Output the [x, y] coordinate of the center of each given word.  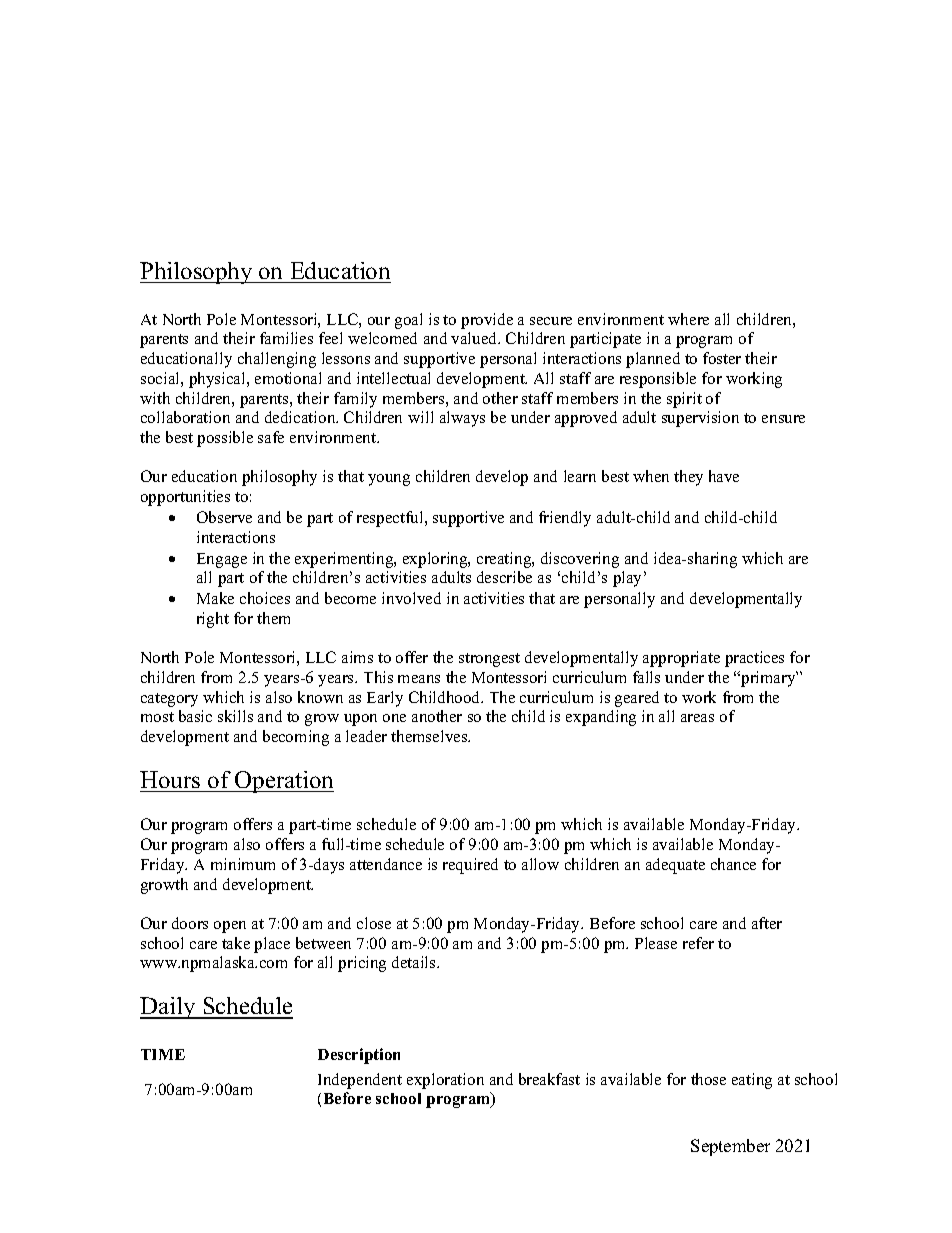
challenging [277, 360]
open [230, 927]
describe [504, 577]
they [688, 478]
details [415, 962]
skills [235, 716]
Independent [360, 1081]
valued [475, 338]
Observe [224, 517]
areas [697, 718]
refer [698, 943]
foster [722, 358]
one [394, 718]
